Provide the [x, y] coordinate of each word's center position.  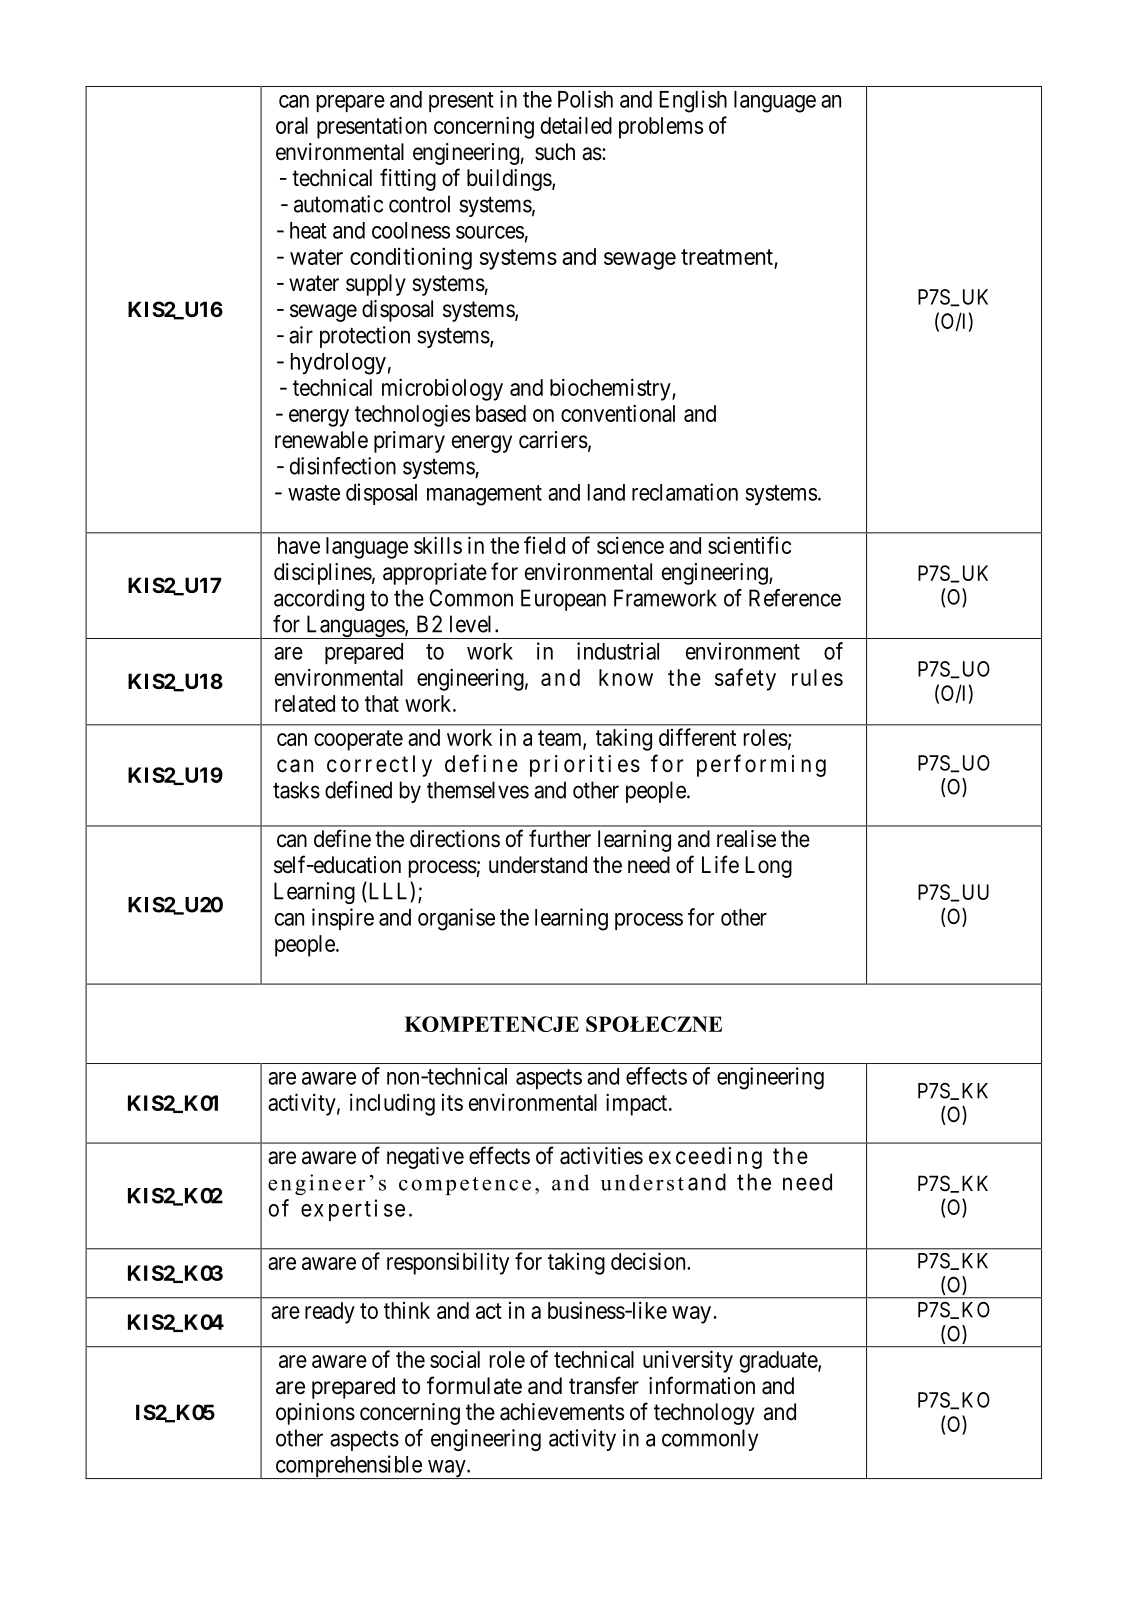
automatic [338, 204]
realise [746, 839]
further [560, 838]
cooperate [358, 740]
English [693, 101]
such [555, 152]
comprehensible [348, 1467]
